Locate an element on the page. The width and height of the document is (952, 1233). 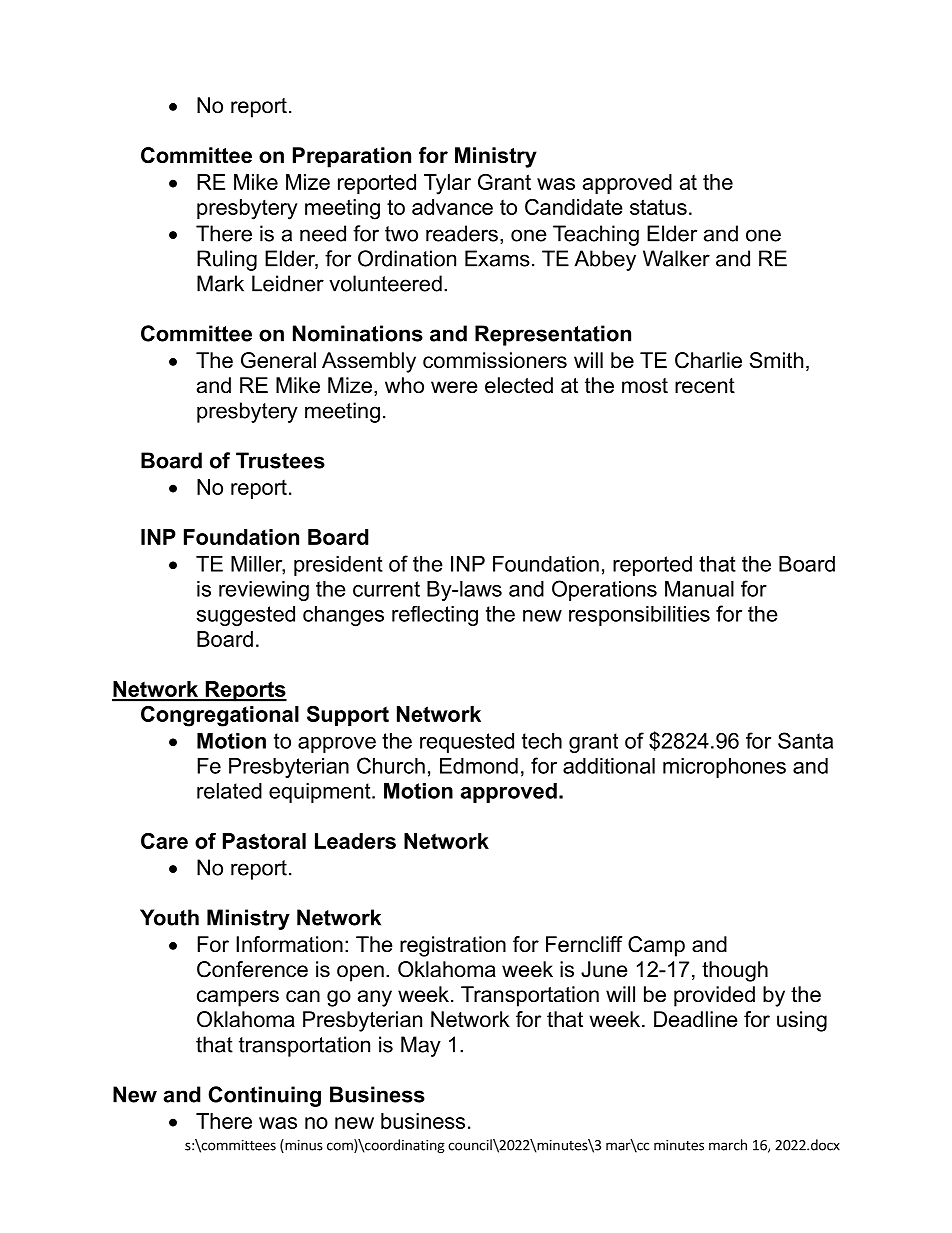
Continuing is located at coordinates (264, 1096).
